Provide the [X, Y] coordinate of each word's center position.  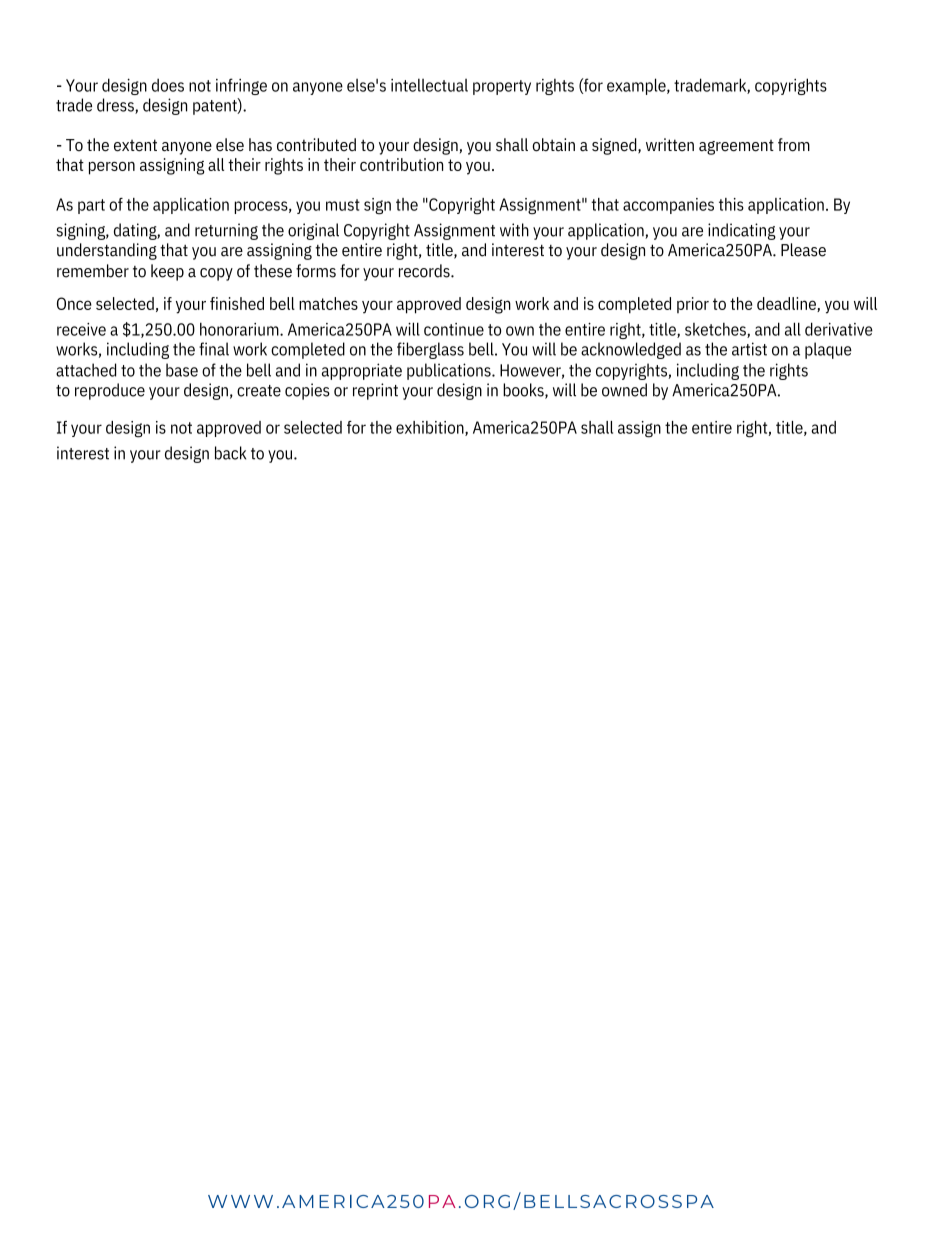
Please [803, 250]
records [425, 271]
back [230, 453]
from [794, 145]
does [168, 85]
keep [167, 272]
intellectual [429, 85]
